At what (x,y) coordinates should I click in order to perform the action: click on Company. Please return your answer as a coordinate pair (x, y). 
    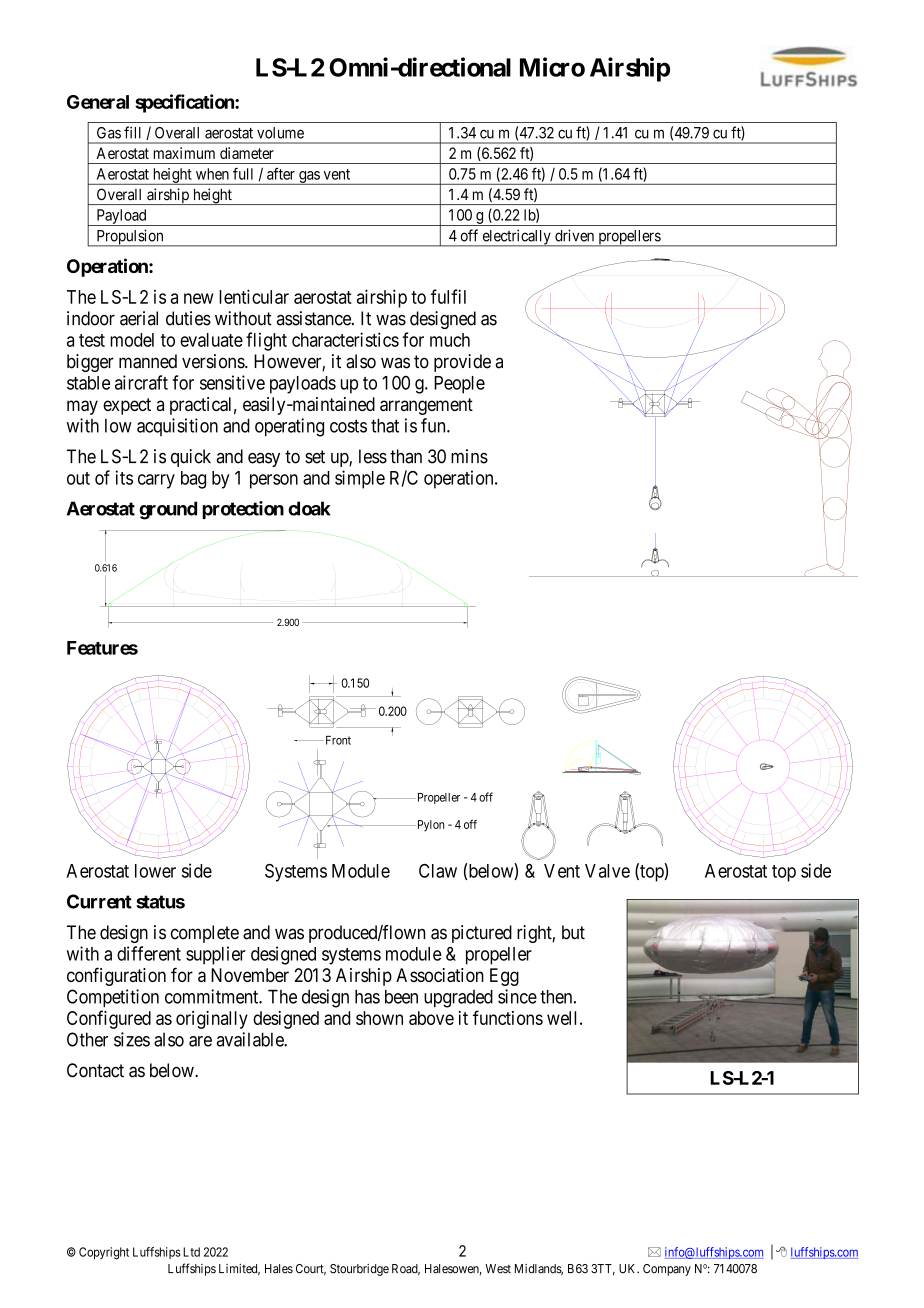
    Looking at the image, I should click on (667, 1270).
